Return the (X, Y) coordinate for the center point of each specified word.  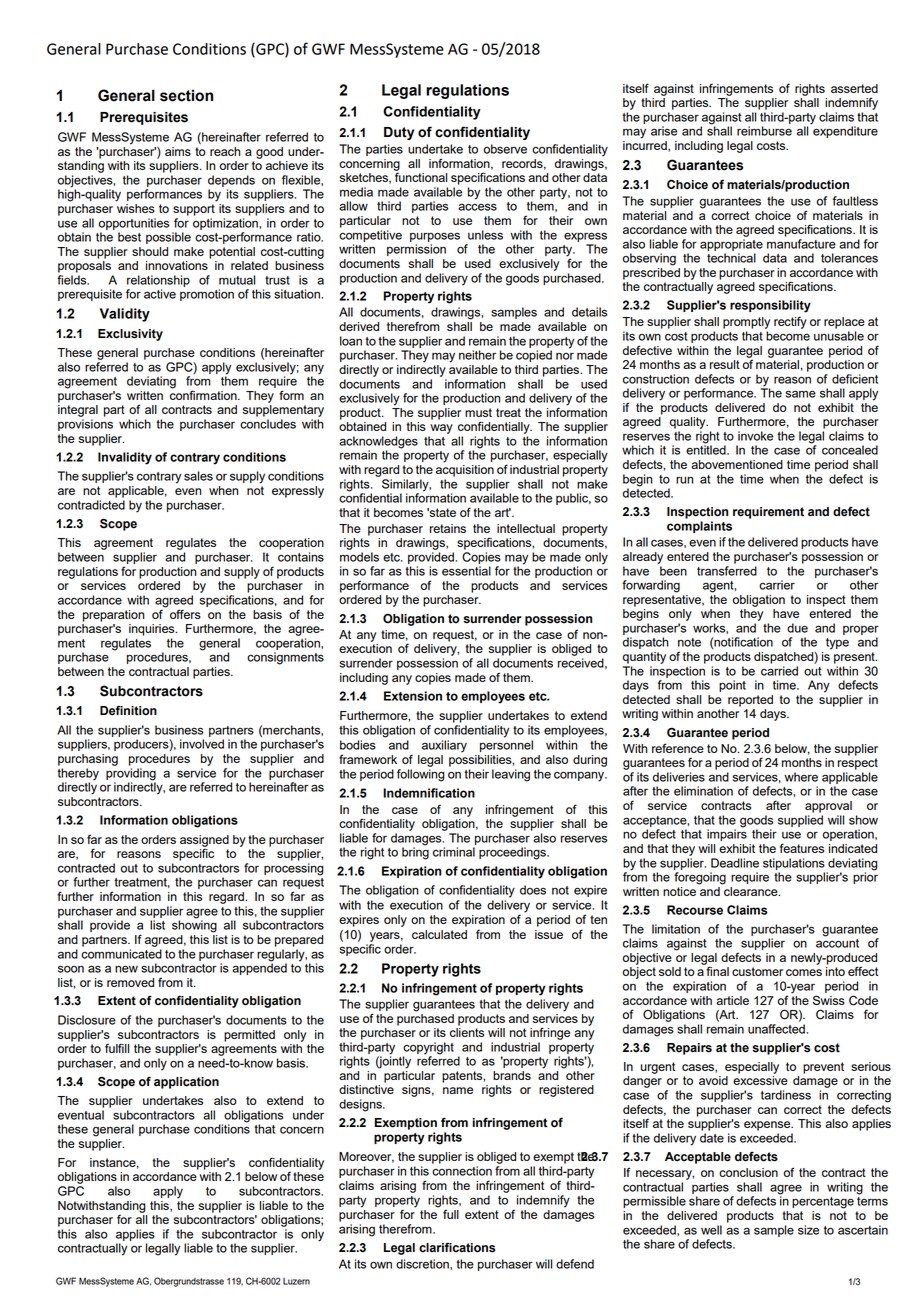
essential (466, 571)
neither (477, 355)
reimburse (764, 131)
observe (505, 149)
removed (130, 982)
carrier (777, 585)
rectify (790, 322)
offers (185, 614)
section (186, 96)
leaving (511, 775)
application (186, 1083)
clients (467, 1031)
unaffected (777, 1029)
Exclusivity (130, 335)
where (801, 777)
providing (131, 774)
